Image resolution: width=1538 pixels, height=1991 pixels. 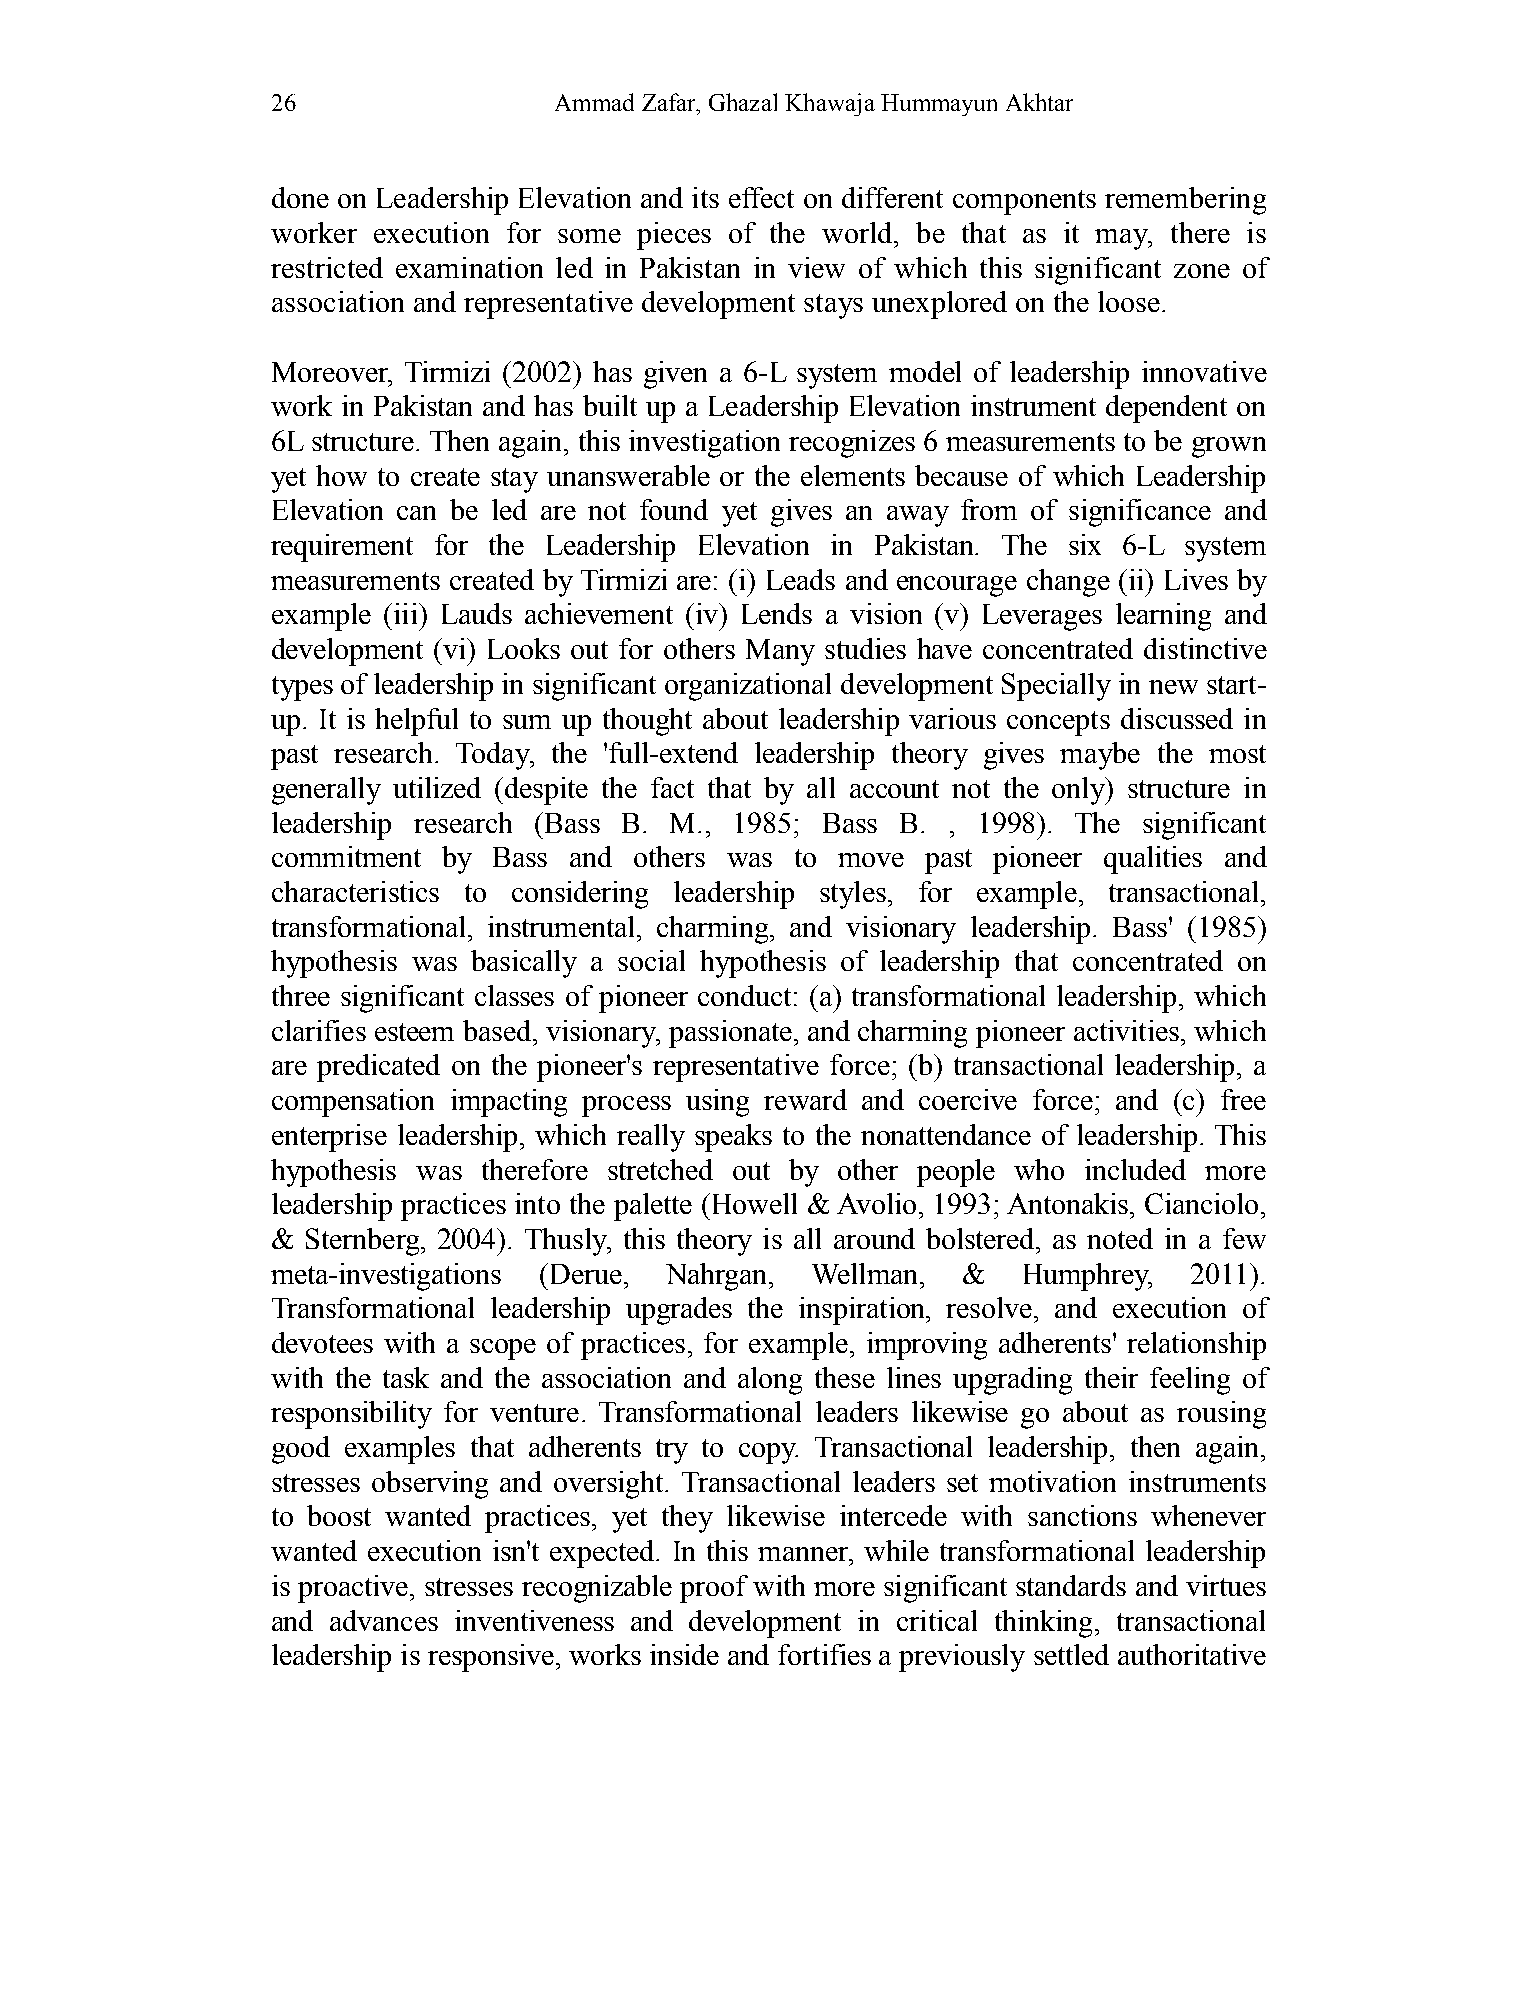 I want to click on advances, so click(x=384, y=1620).
